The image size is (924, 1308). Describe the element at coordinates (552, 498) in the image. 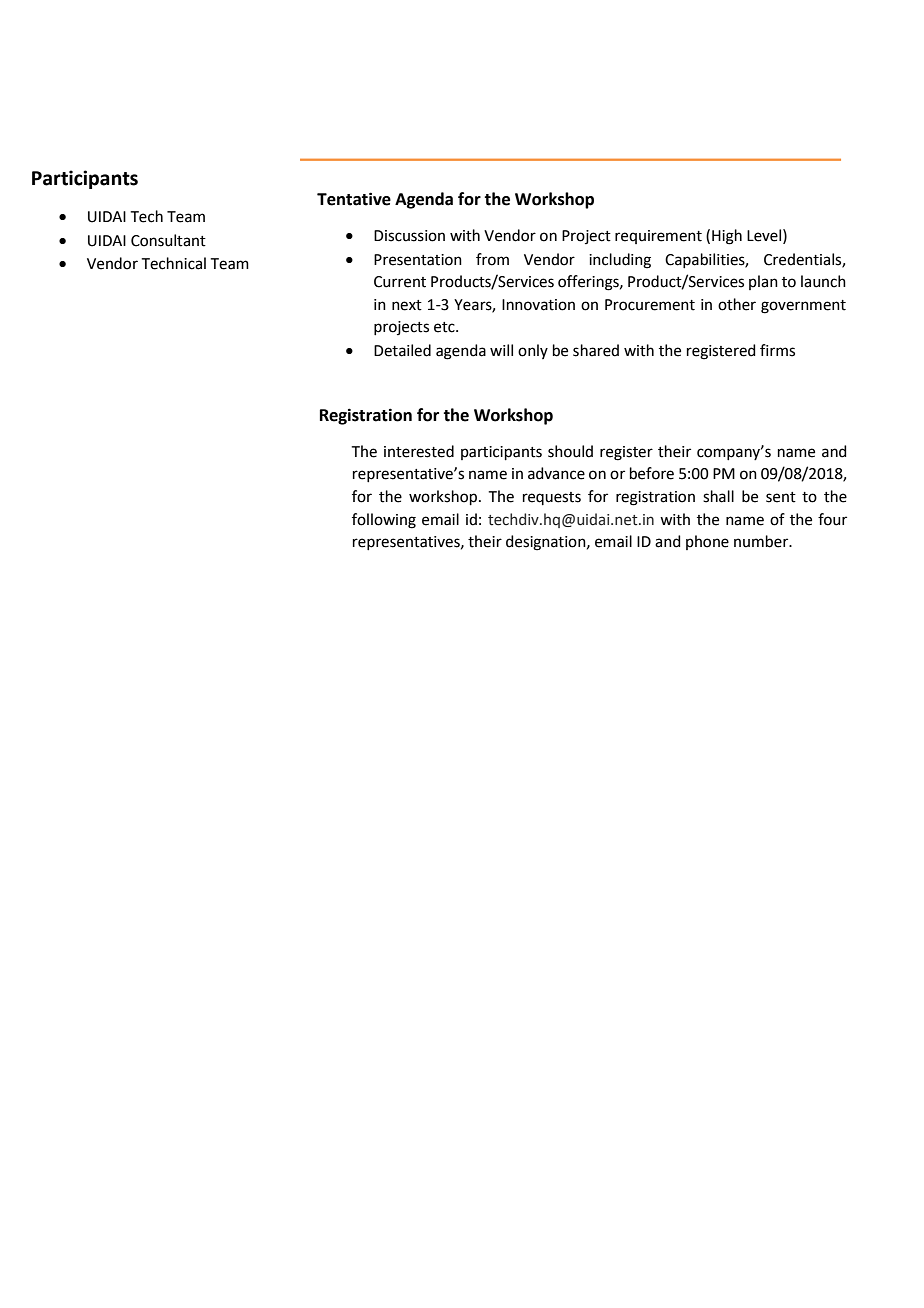

I see `requests` at that location.
